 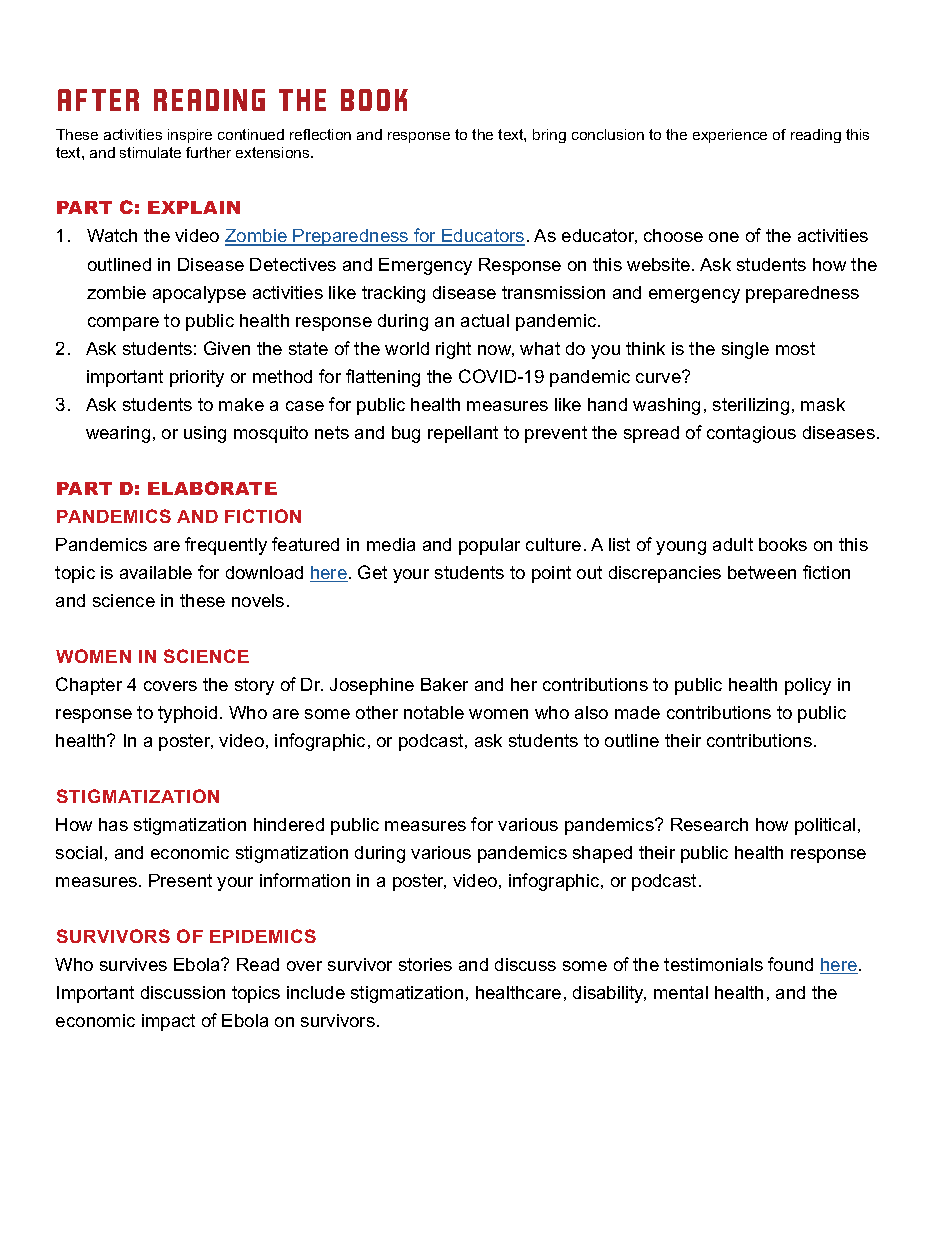 I want to click on Baker, so click(x=444, y=684).
